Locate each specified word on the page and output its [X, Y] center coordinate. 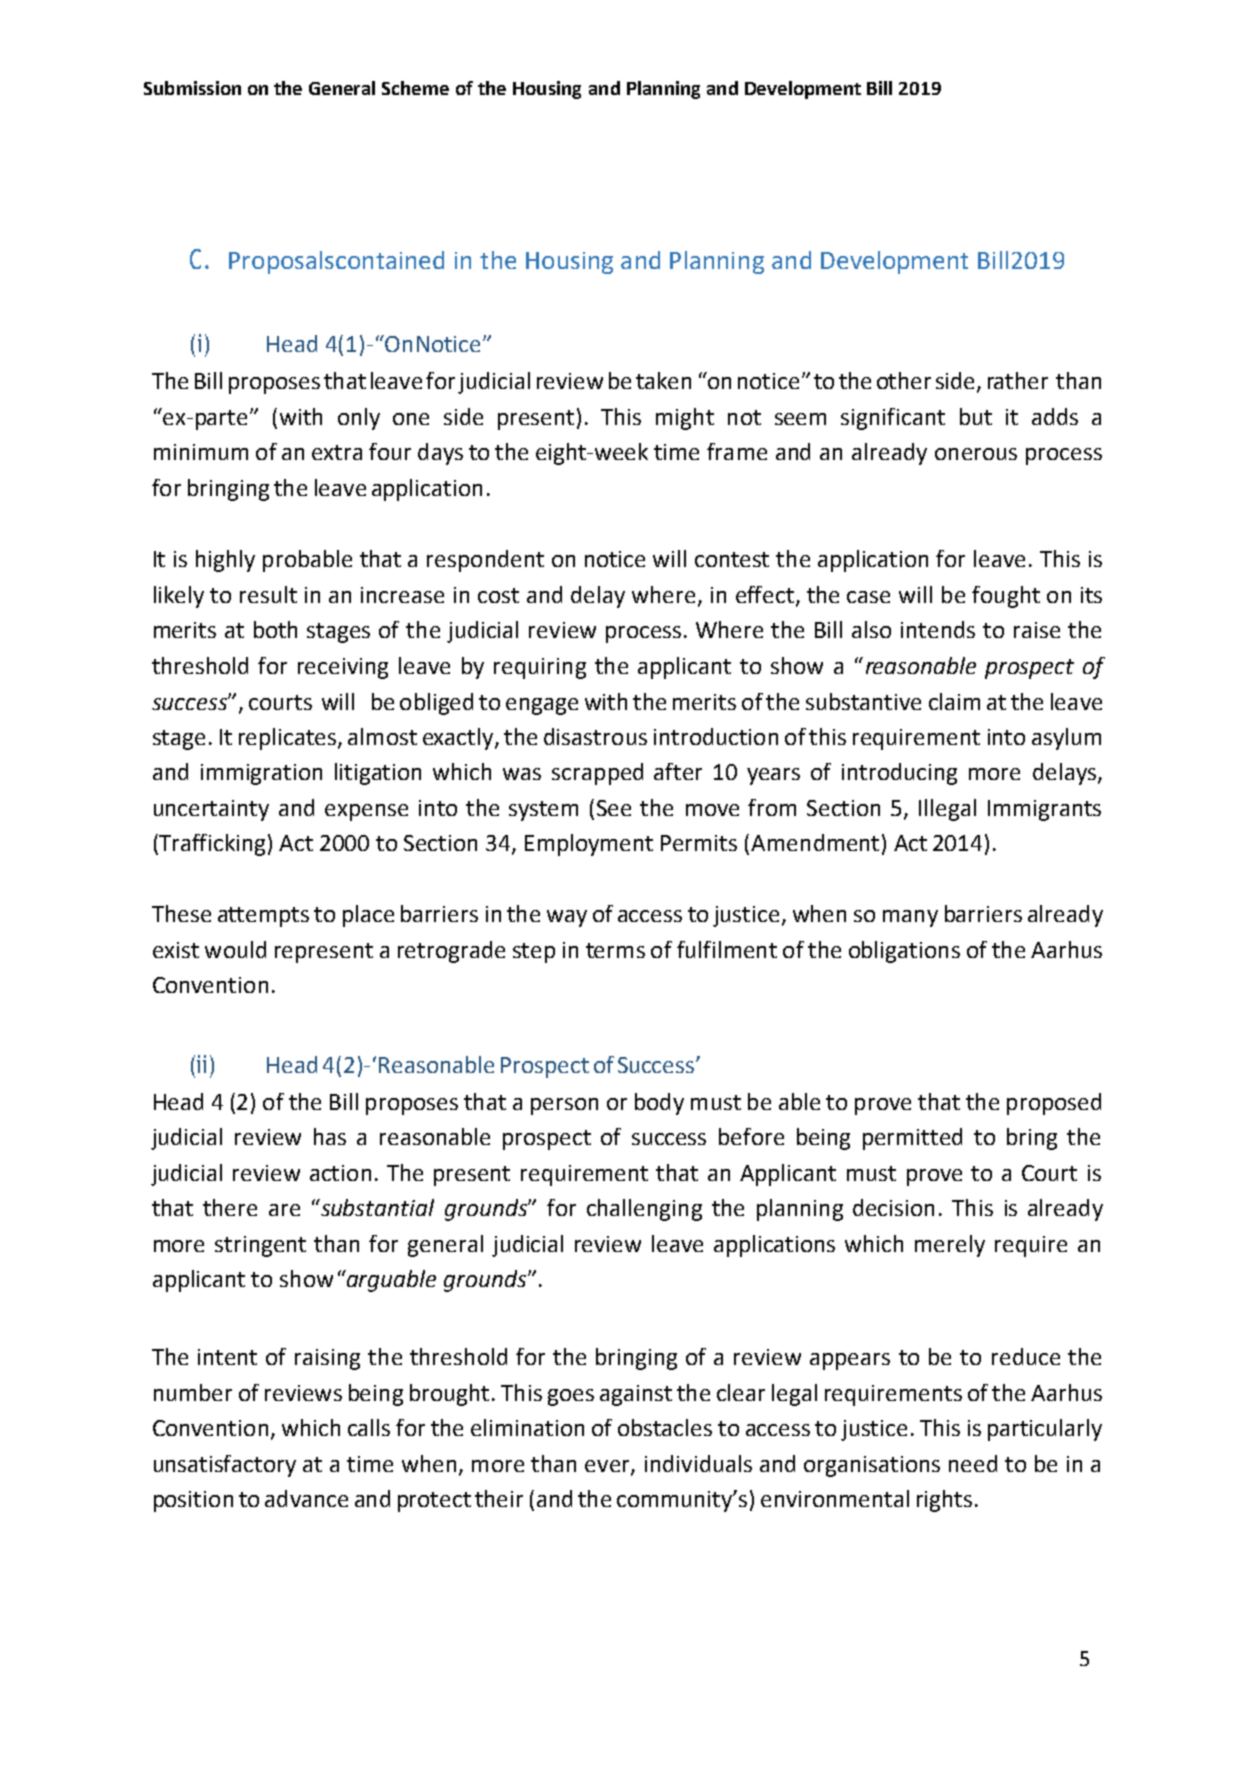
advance [306, 1498]
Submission [192, 88]
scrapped [597, 774]
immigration [261, 774]
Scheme [415, 88]
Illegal [947, 810]
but [976, 416]
